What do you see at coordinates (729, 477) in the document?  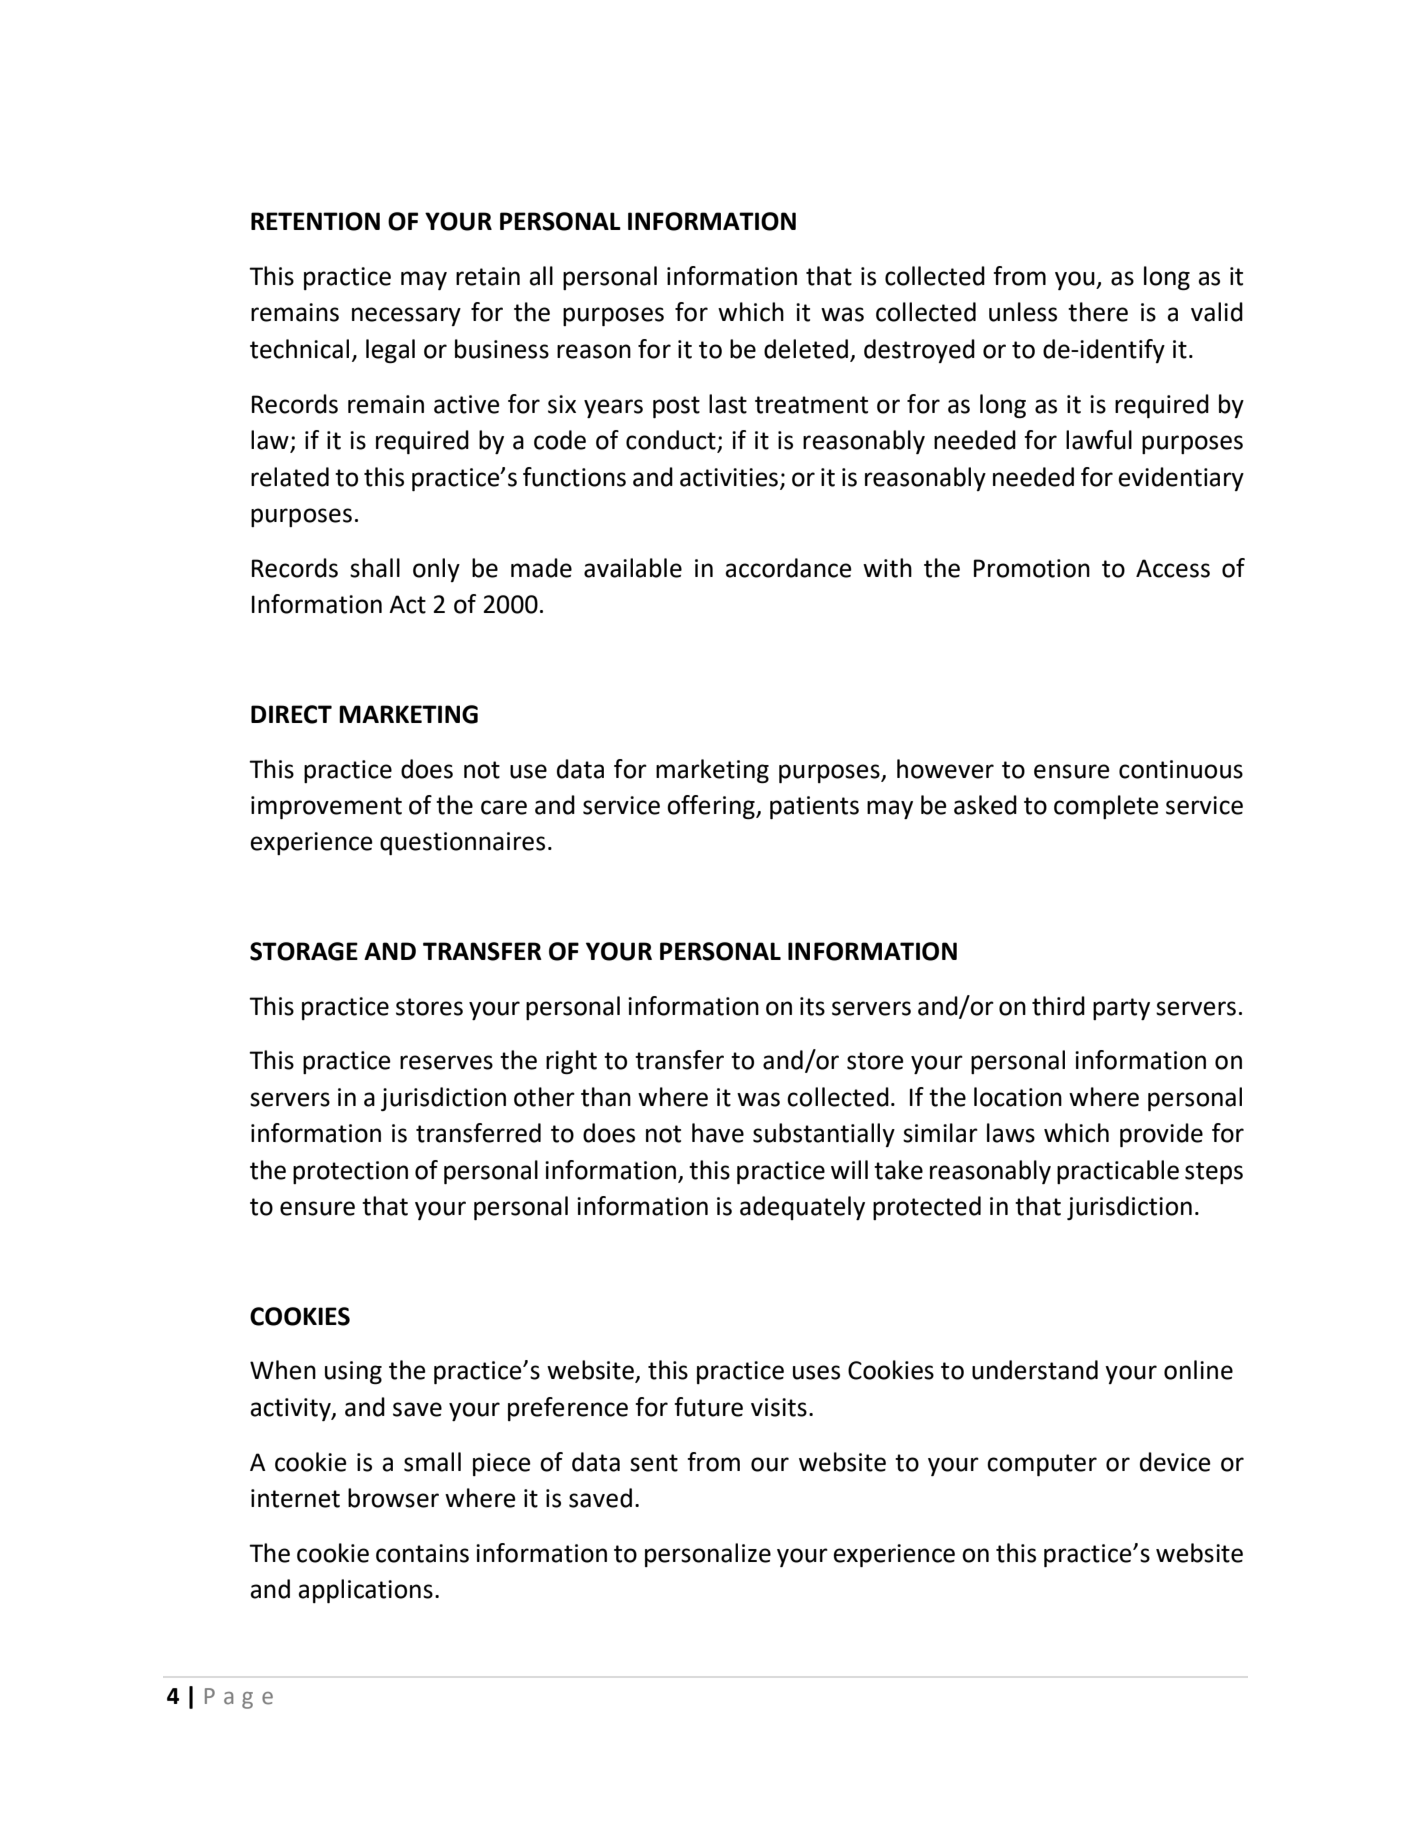 I see `activities` at bounding box center [729, 477].
